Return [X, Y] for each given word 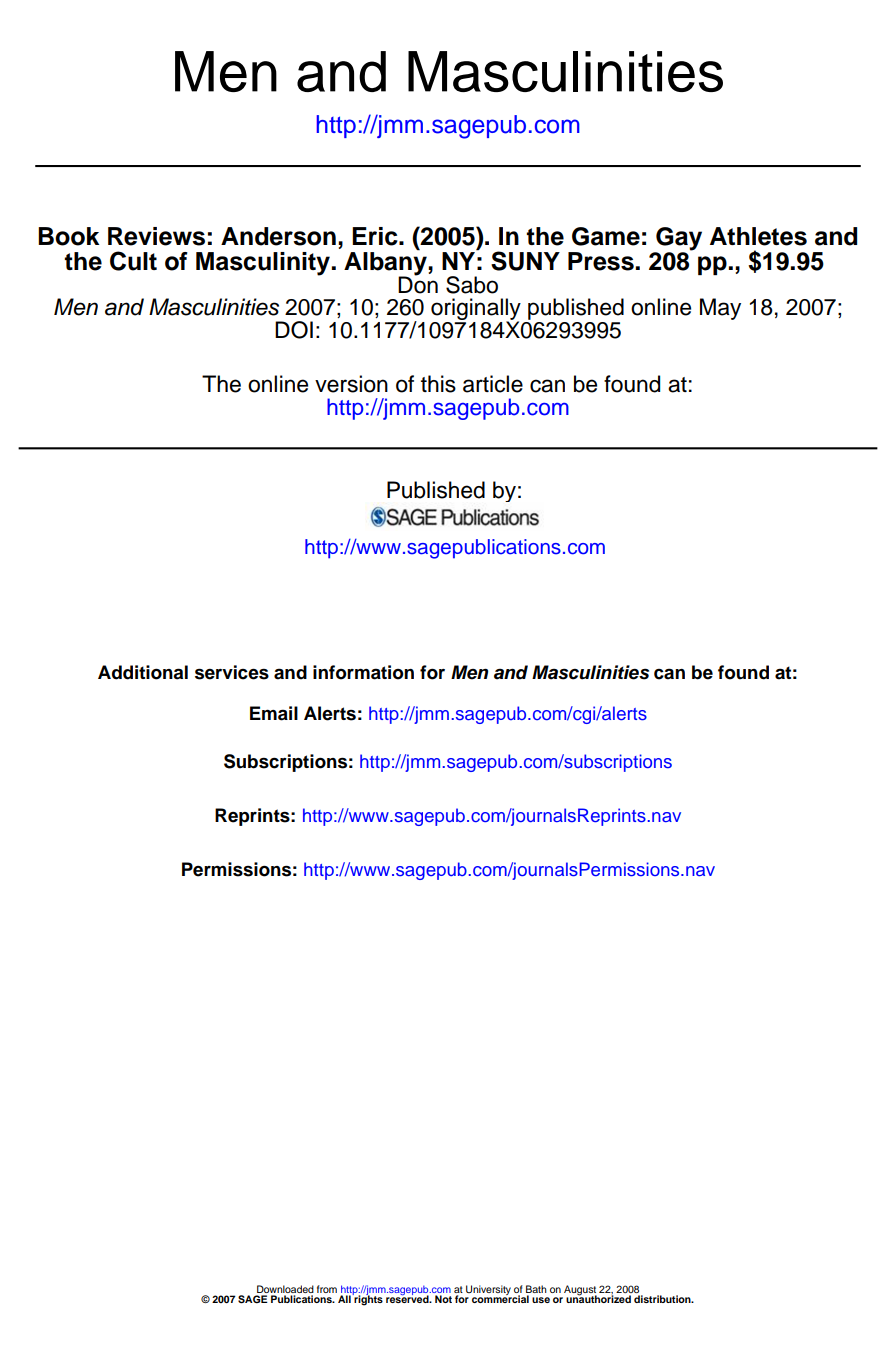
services [232, 672]
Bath [536, 1290]
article [493, 384]
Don [418, 284]
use [541, 1300]
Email [274, 713]
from [327, 1289]
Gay [678, 240]
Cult [133, 261]
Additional [143, 672]
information [363, 672]
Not [443, 1299]
